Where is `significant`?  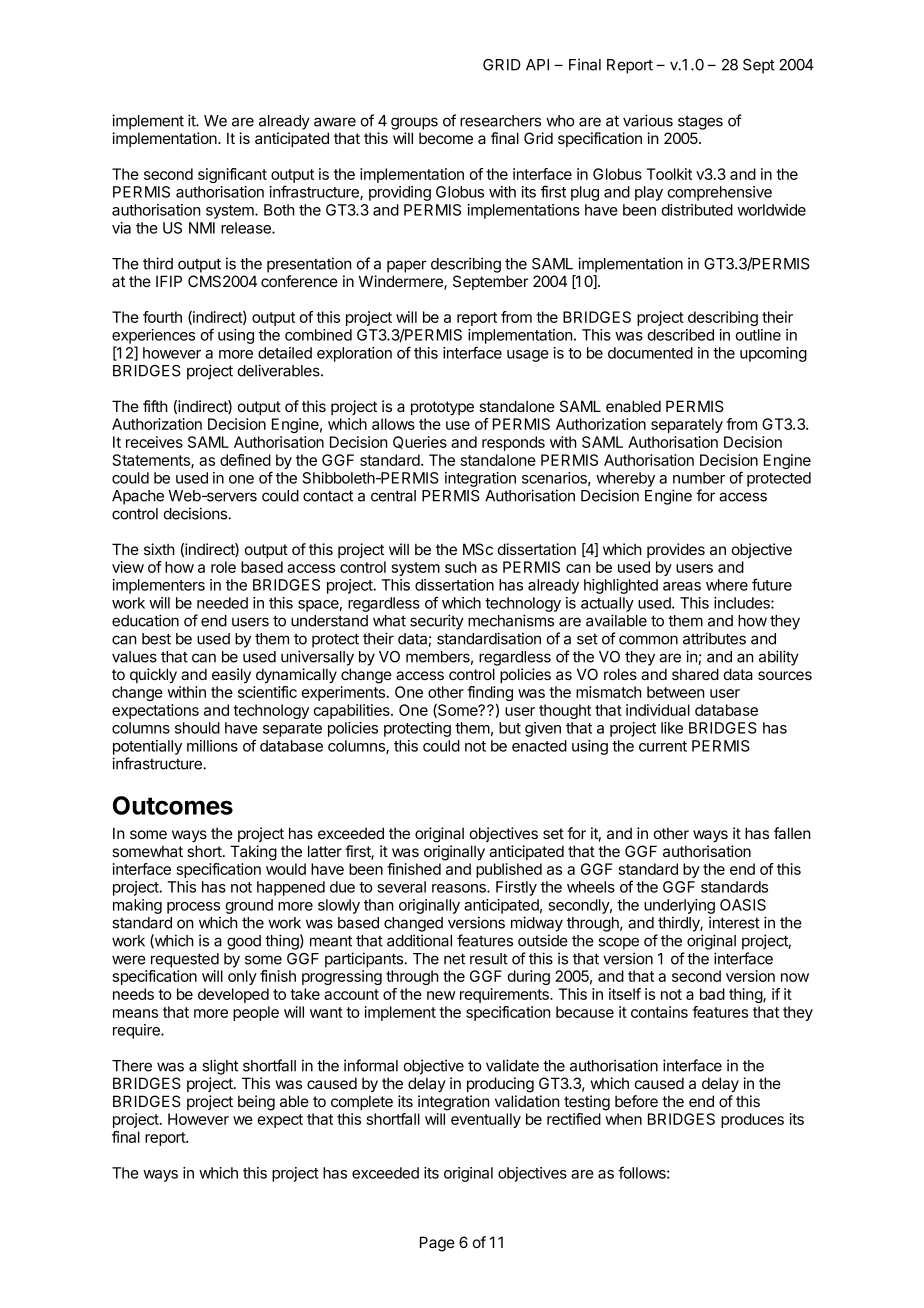 significant is located at coordinates (232, 175).
